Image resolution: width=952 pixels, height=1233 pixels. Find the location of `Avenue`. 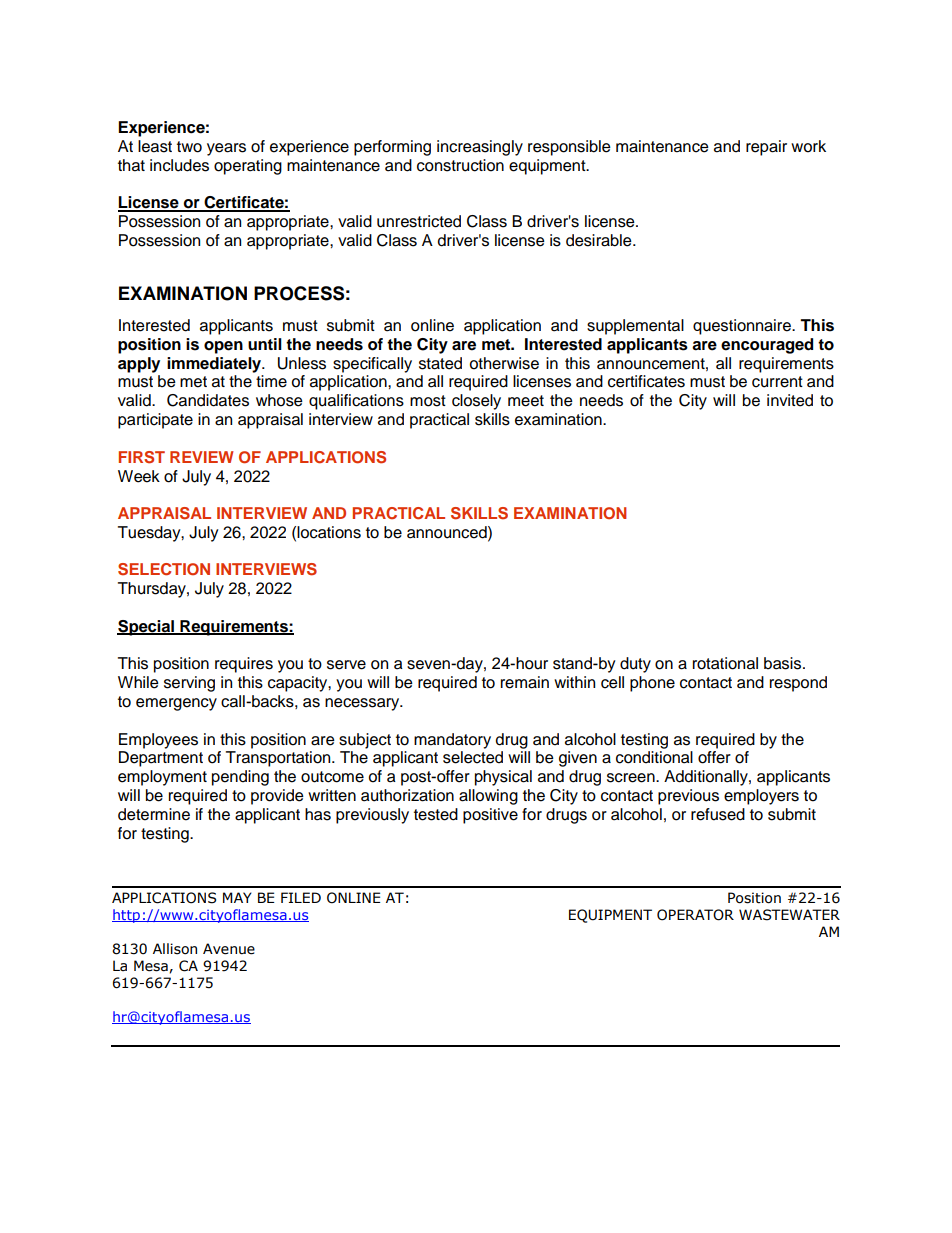

Avenue is located at coordinates (229, 949).
